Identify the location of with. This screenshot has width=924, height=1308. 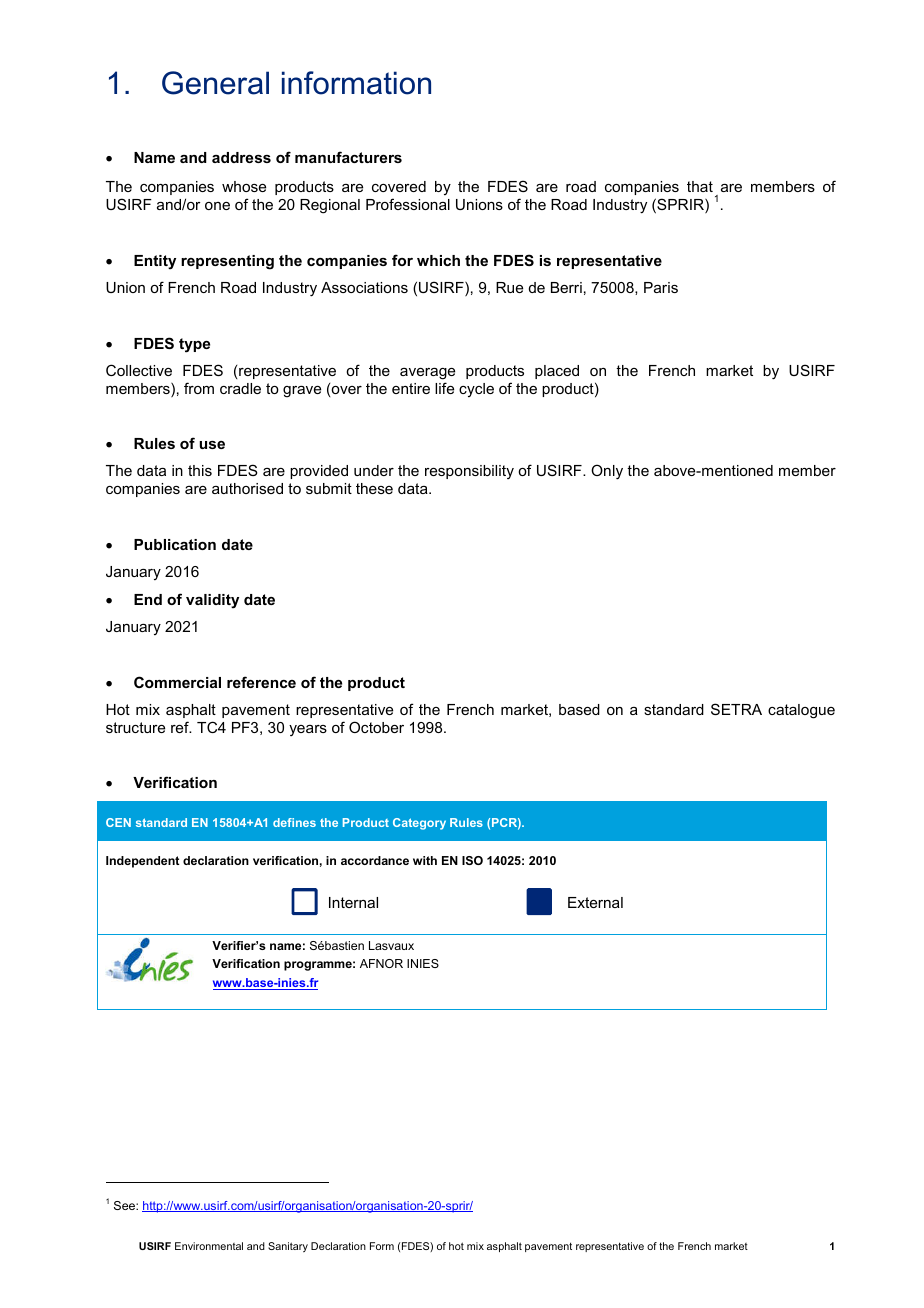
(425, 860).
